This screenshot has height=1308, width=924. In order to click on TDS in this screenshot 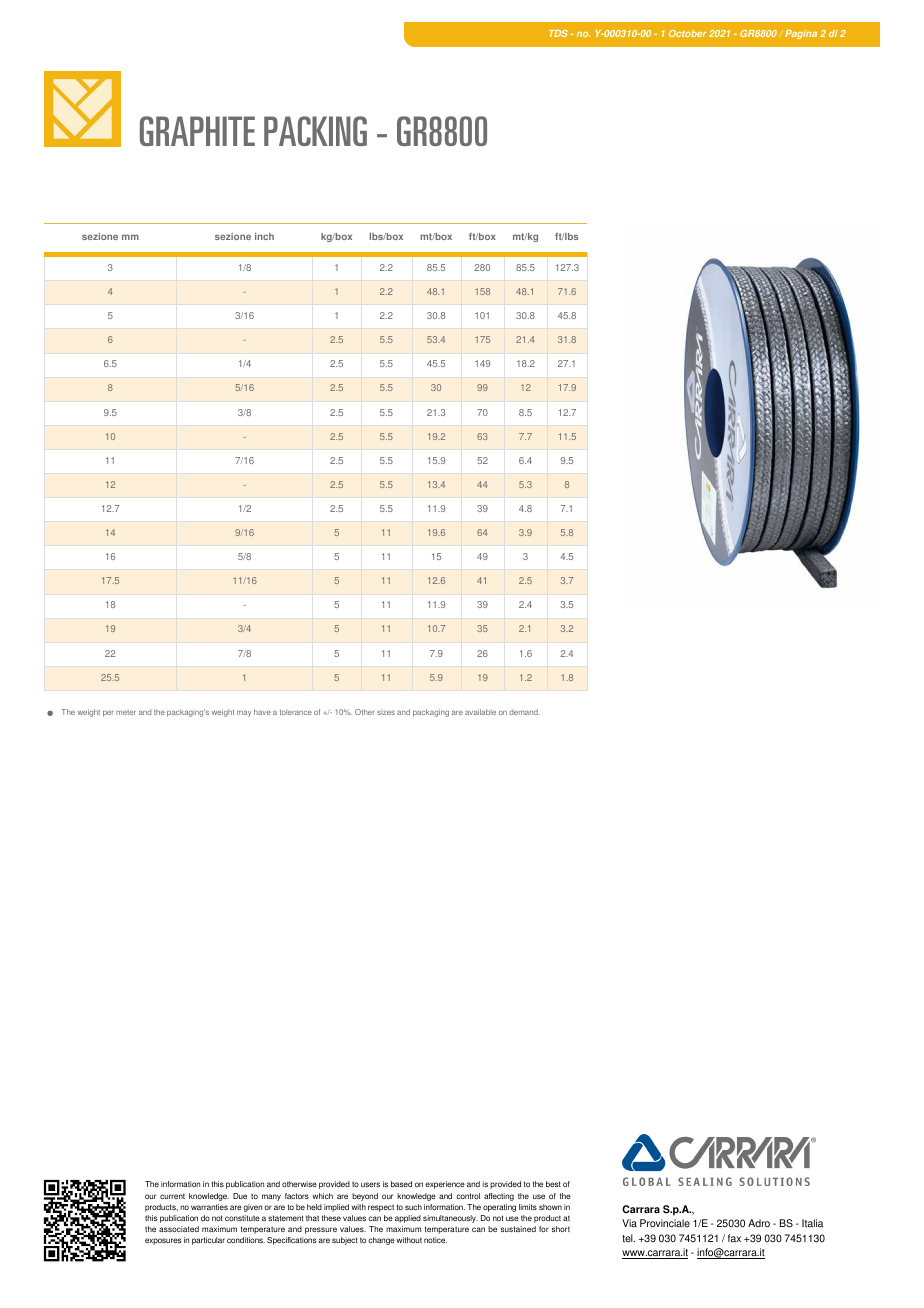, I will do `click(558, 33)`.
